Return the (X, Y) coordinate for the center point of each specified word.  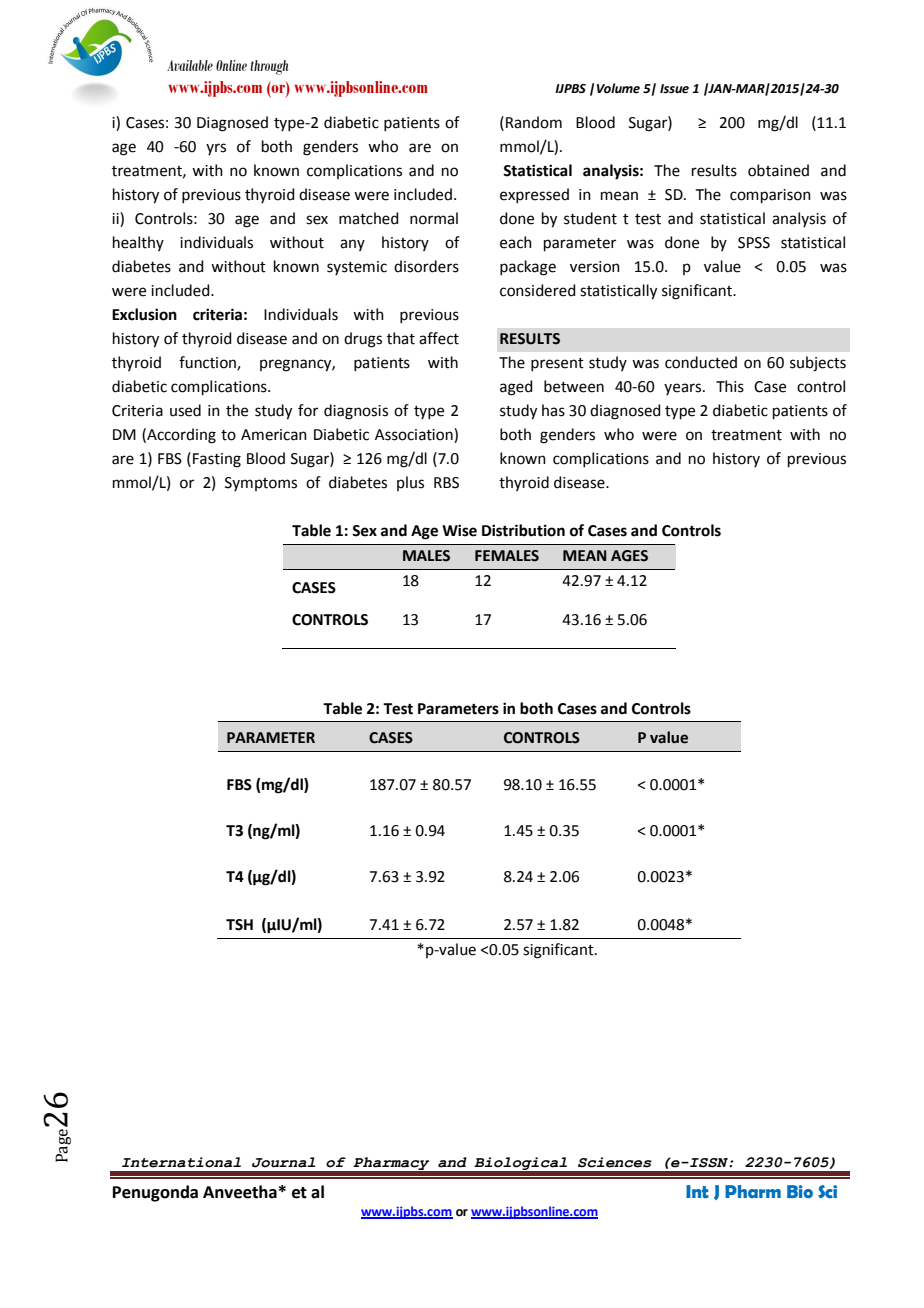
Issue (674, 89)
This (730, 386)
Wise (459, 530)
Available (190, 65)
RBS (446, 483)
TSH (239, 925)
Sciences (615, 1162)
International (181, 1162)
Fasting (217, 460)
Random (534, 122)
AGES (629, 556)
